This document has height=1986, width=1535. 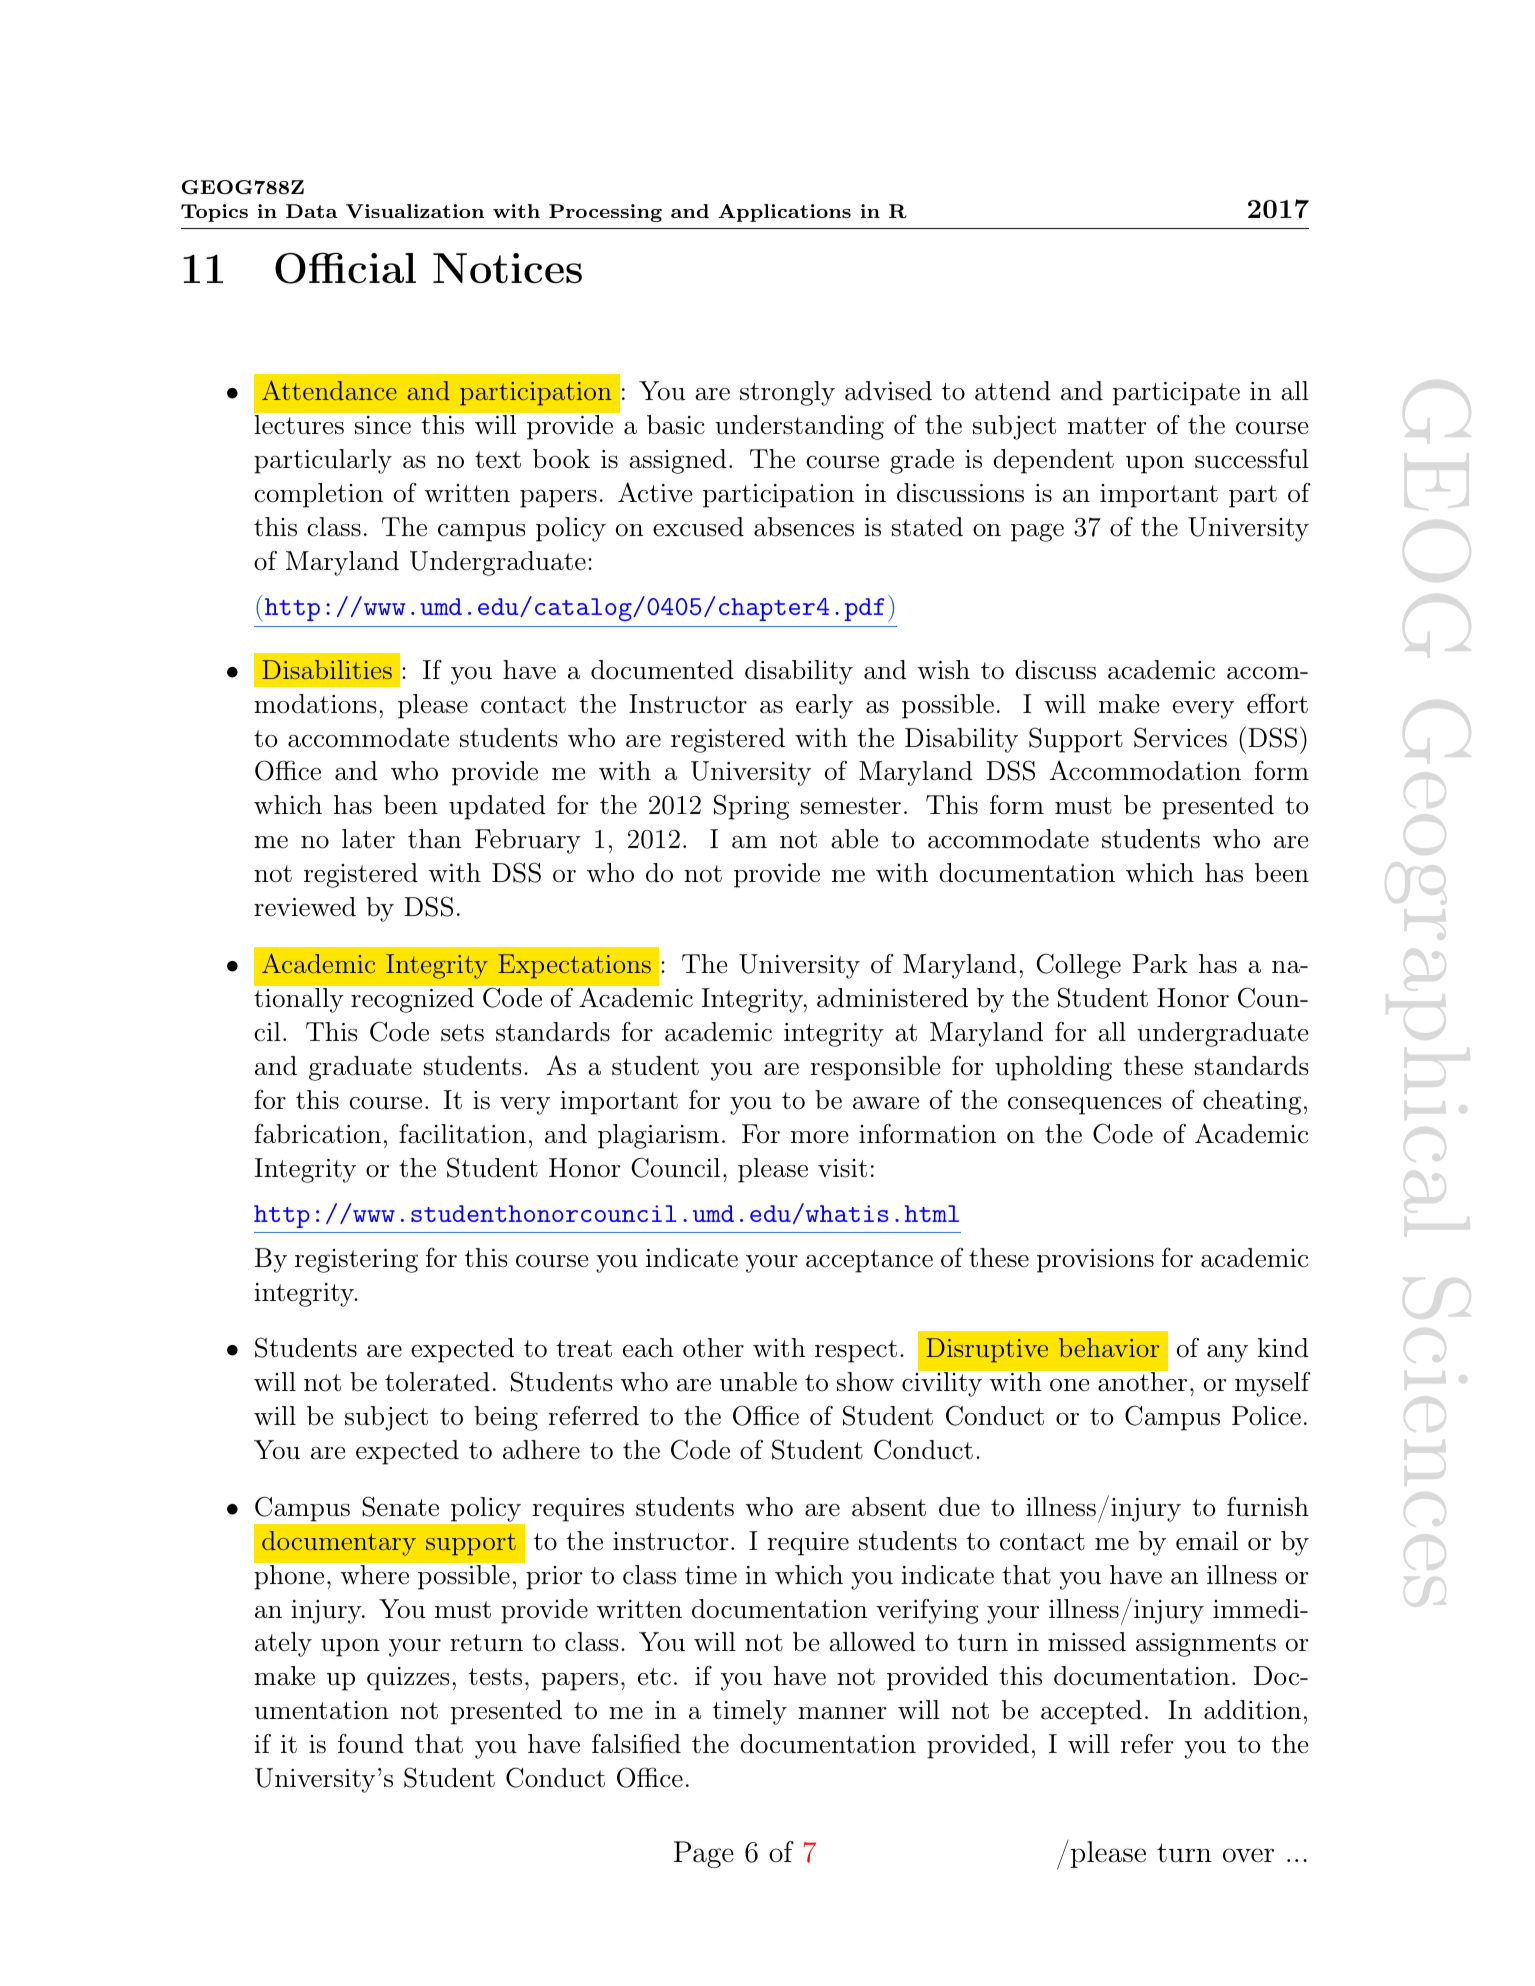 What do you see at coordinates (371, 1744) in the document?
I see `found` at bounding box center [371, 1744].
